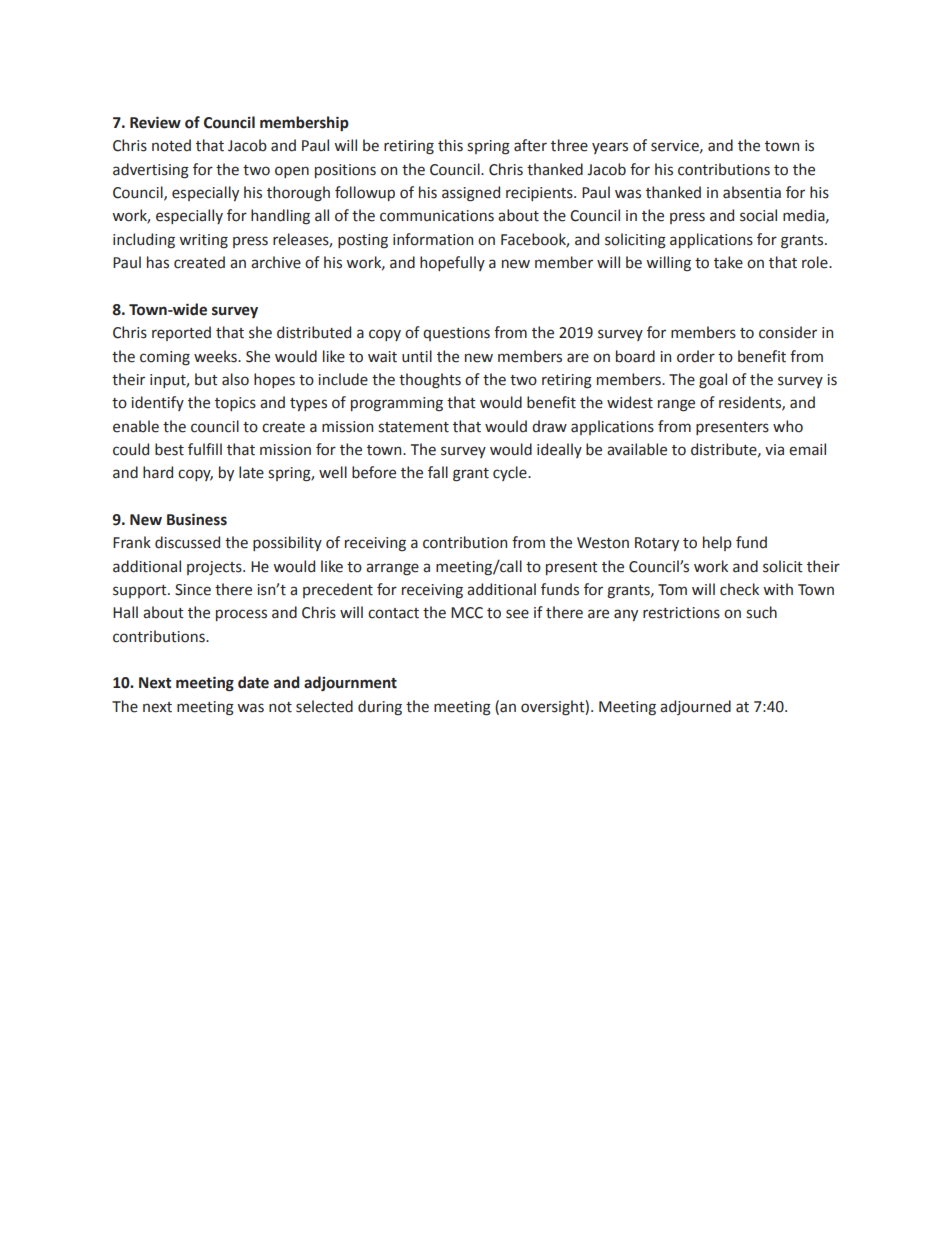 Image resolution: width=952 pixels, height=1233 pixels. I want to click on has, so click(158, 262).
